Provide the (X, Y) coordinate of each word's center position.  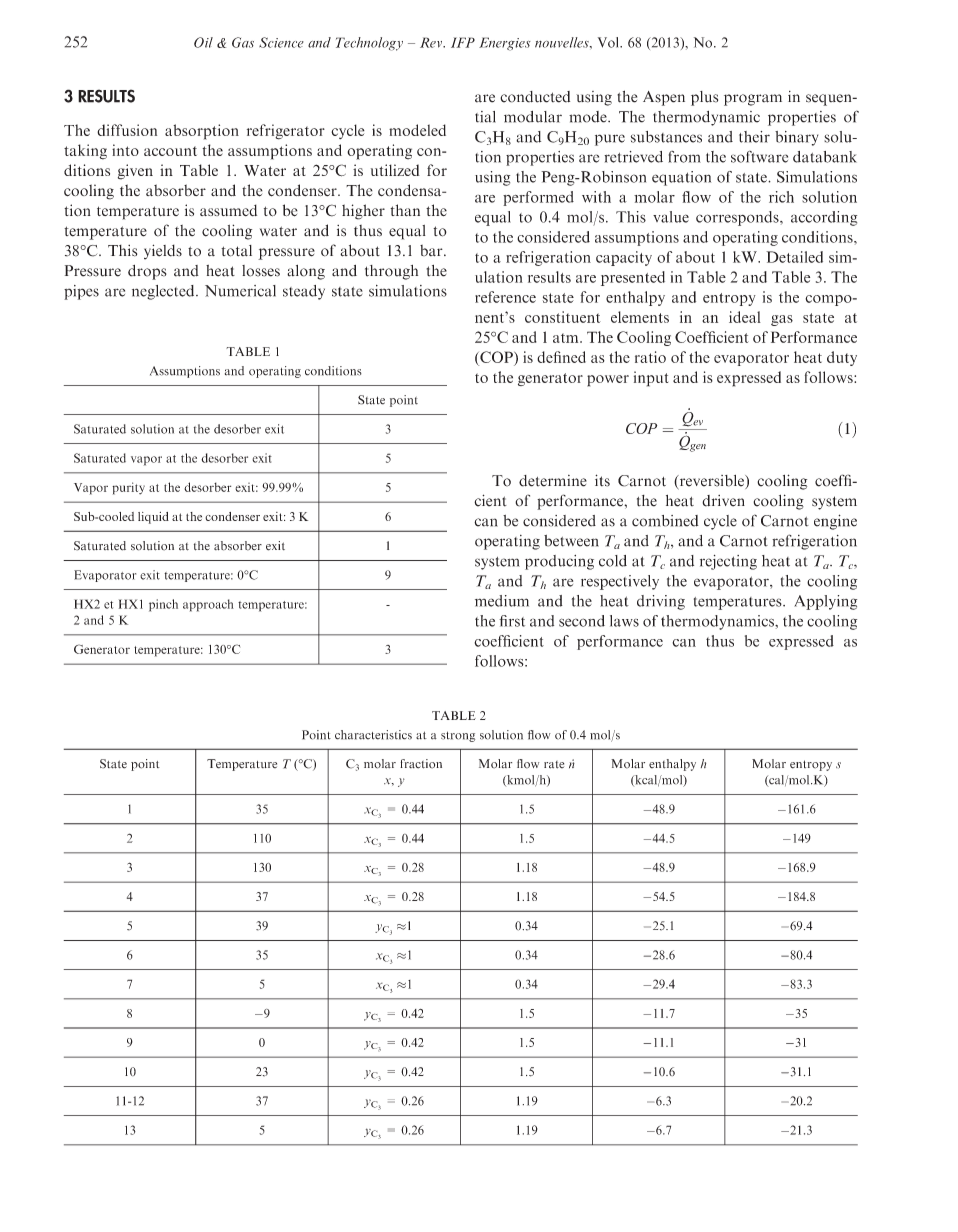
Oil (203, 42)
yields (163, 252)
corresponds (738, 218)
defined (561, 357)
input (651, 379)
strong (458, 736)
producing (559, 562)
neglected (164, 292)
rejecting (728, 562)
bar (432, 250)
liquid (153, 518)
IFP (463, 42)
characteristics (373, 735)
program (753, 100)
